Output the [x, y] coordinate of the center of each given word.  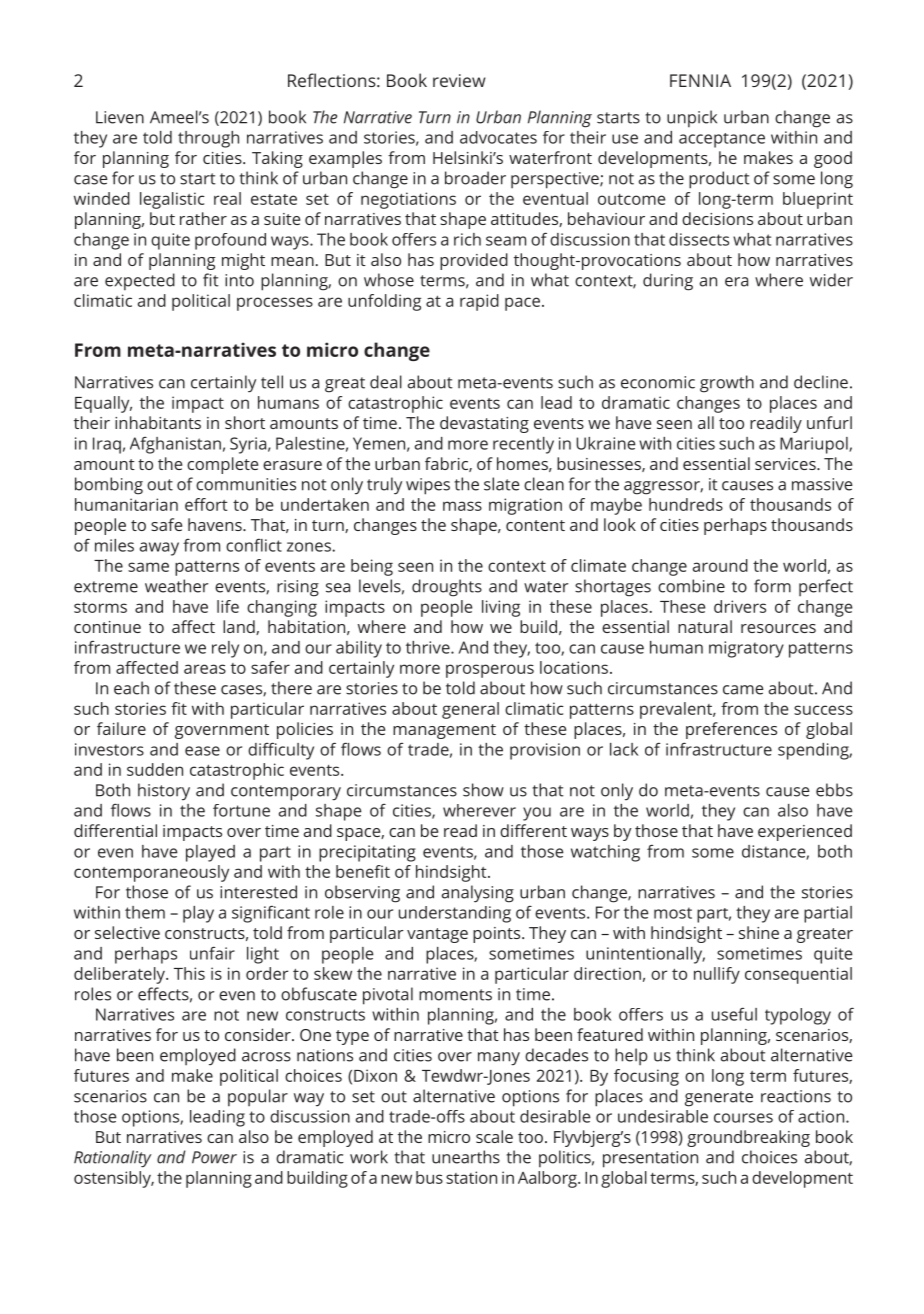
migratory [746, 649]
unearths [466, 1157]
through [208, 139]
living [501, 608]
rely [225, 649]
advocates [498, 137]
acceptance [722, 140]
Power [214, 1157]
